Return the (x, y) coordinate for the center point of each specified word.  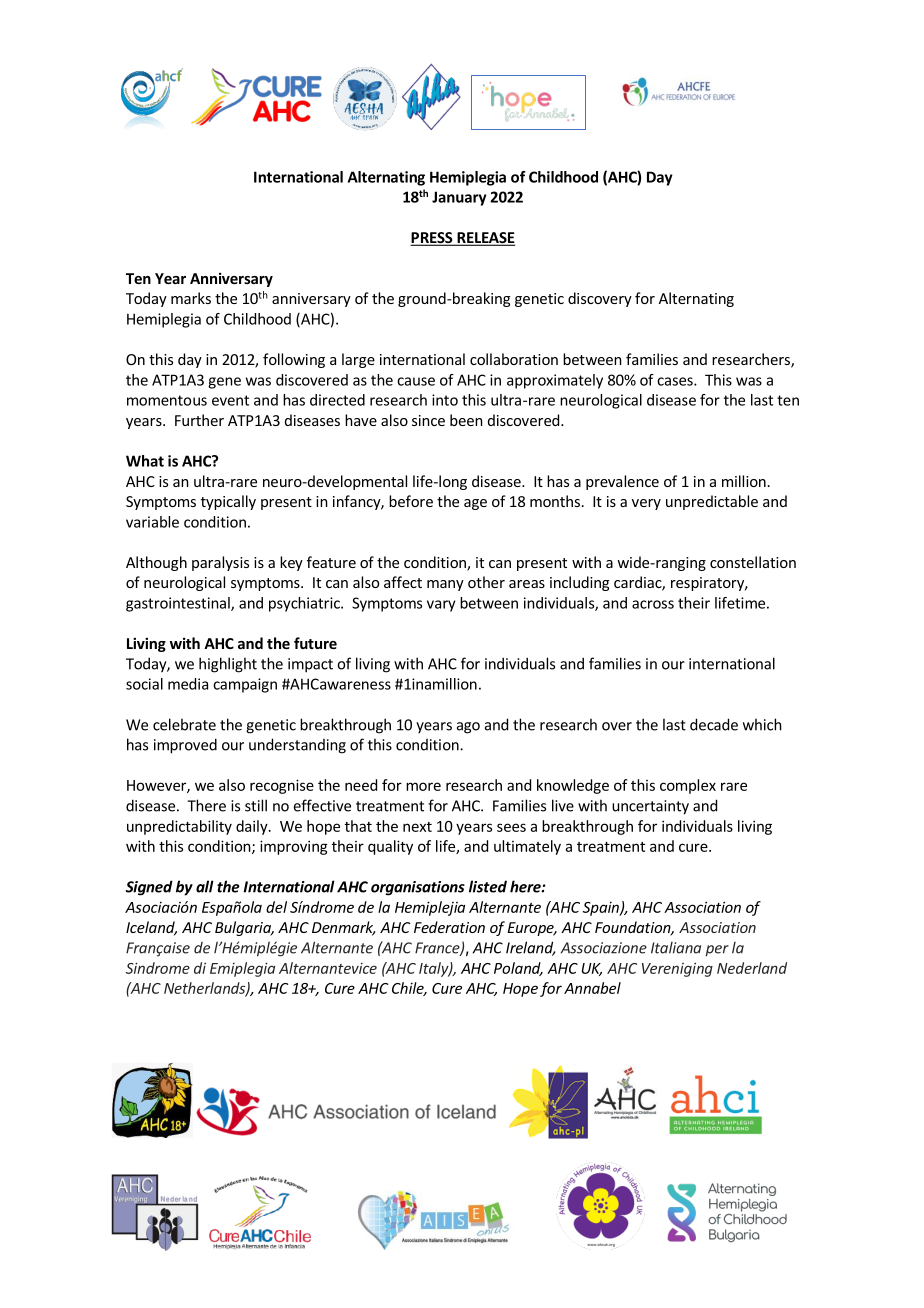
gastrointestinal (179, 604)
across (653, 604)
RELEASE (485, 239)
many (445, 585)
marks (191, 298)
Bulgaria (244, 928)
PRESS (432, 239)
